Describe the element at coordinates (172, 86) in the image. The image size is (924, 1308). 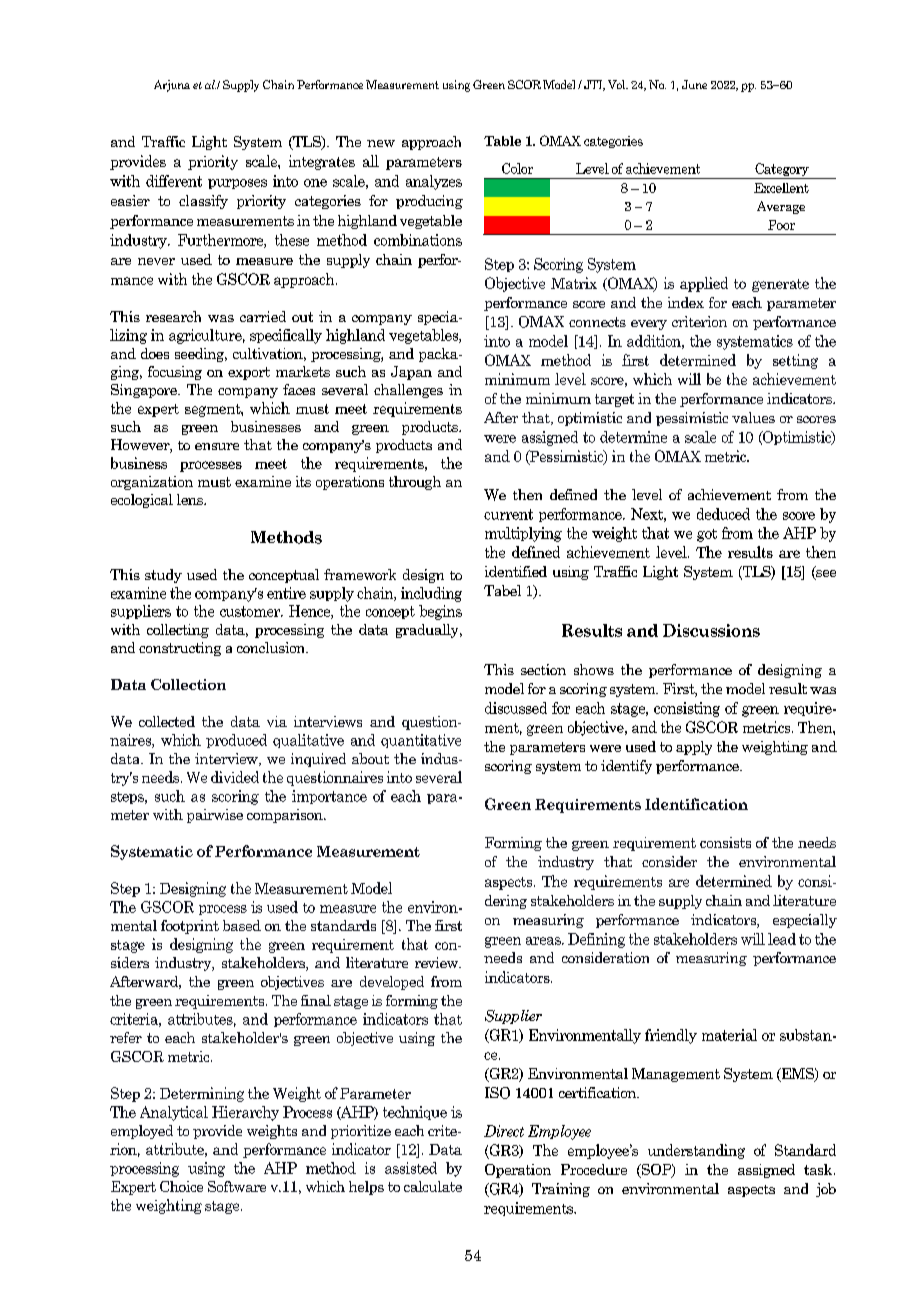
I see `Arjuna` at that location.
